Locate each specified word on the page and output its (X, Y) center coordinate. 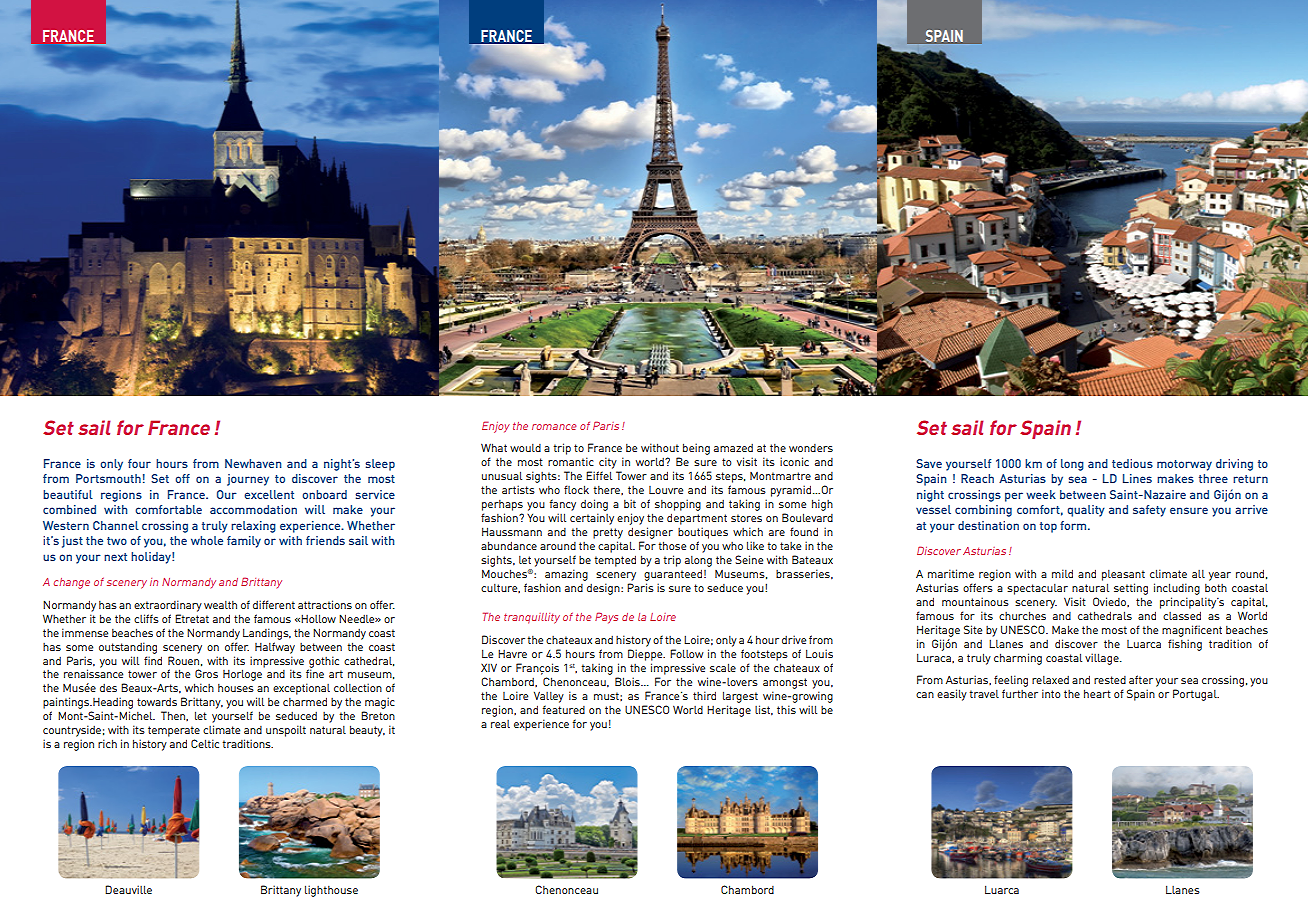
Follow (687, 653)
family (244, 542)
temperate (174, 731)
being (696, 449)
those (672, 545)
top (1048, 527)
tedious (1132, 463)
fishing (1185, 645)
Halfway (275, 648)
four (139, 463)
